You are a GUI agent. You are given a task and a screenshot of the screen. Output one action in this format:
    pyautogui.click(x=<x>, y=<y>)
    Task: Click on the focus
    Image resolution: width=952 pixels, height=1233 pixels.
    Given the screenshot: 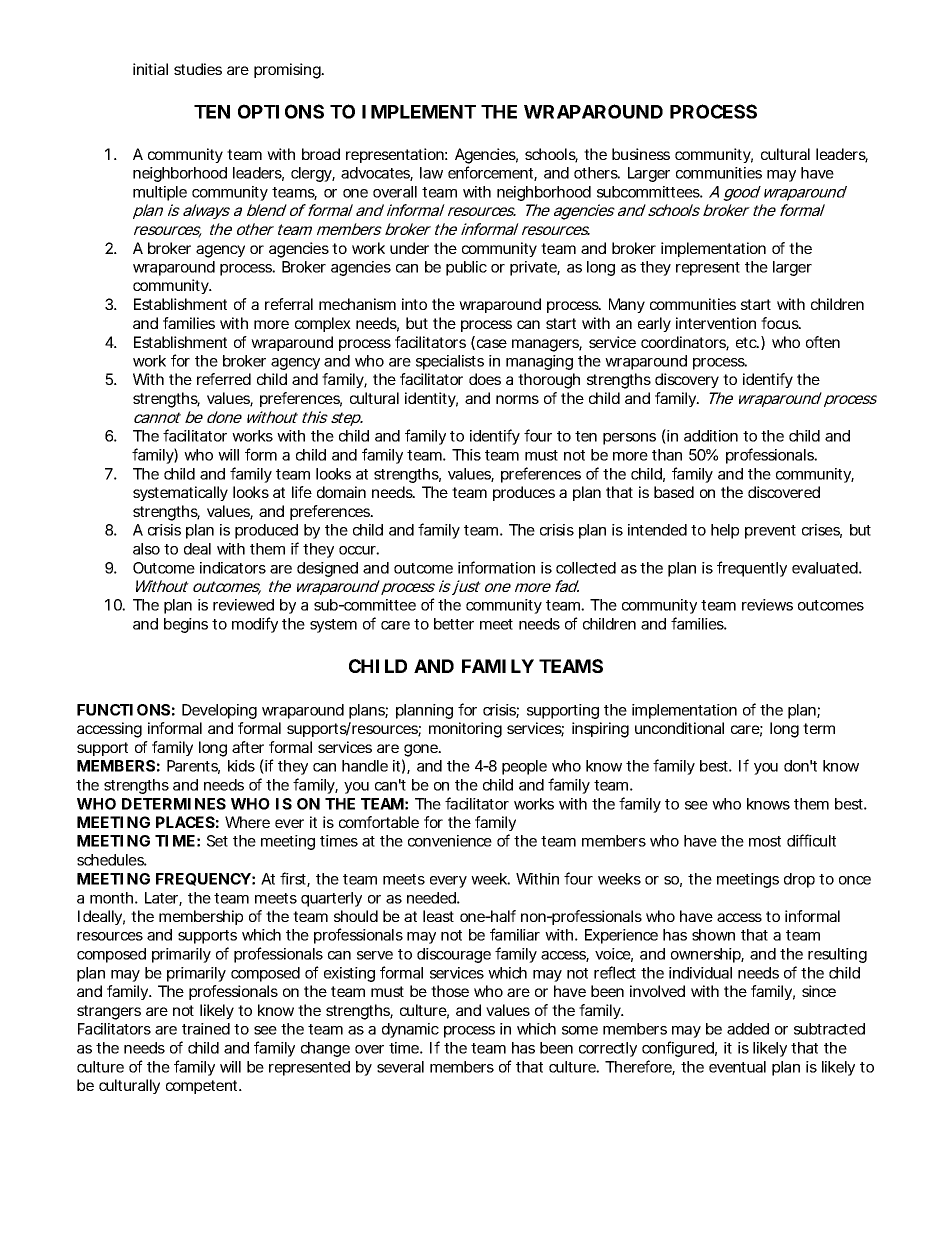 What is the action you would take?
    pyautogui.click(x=781, y=323)
